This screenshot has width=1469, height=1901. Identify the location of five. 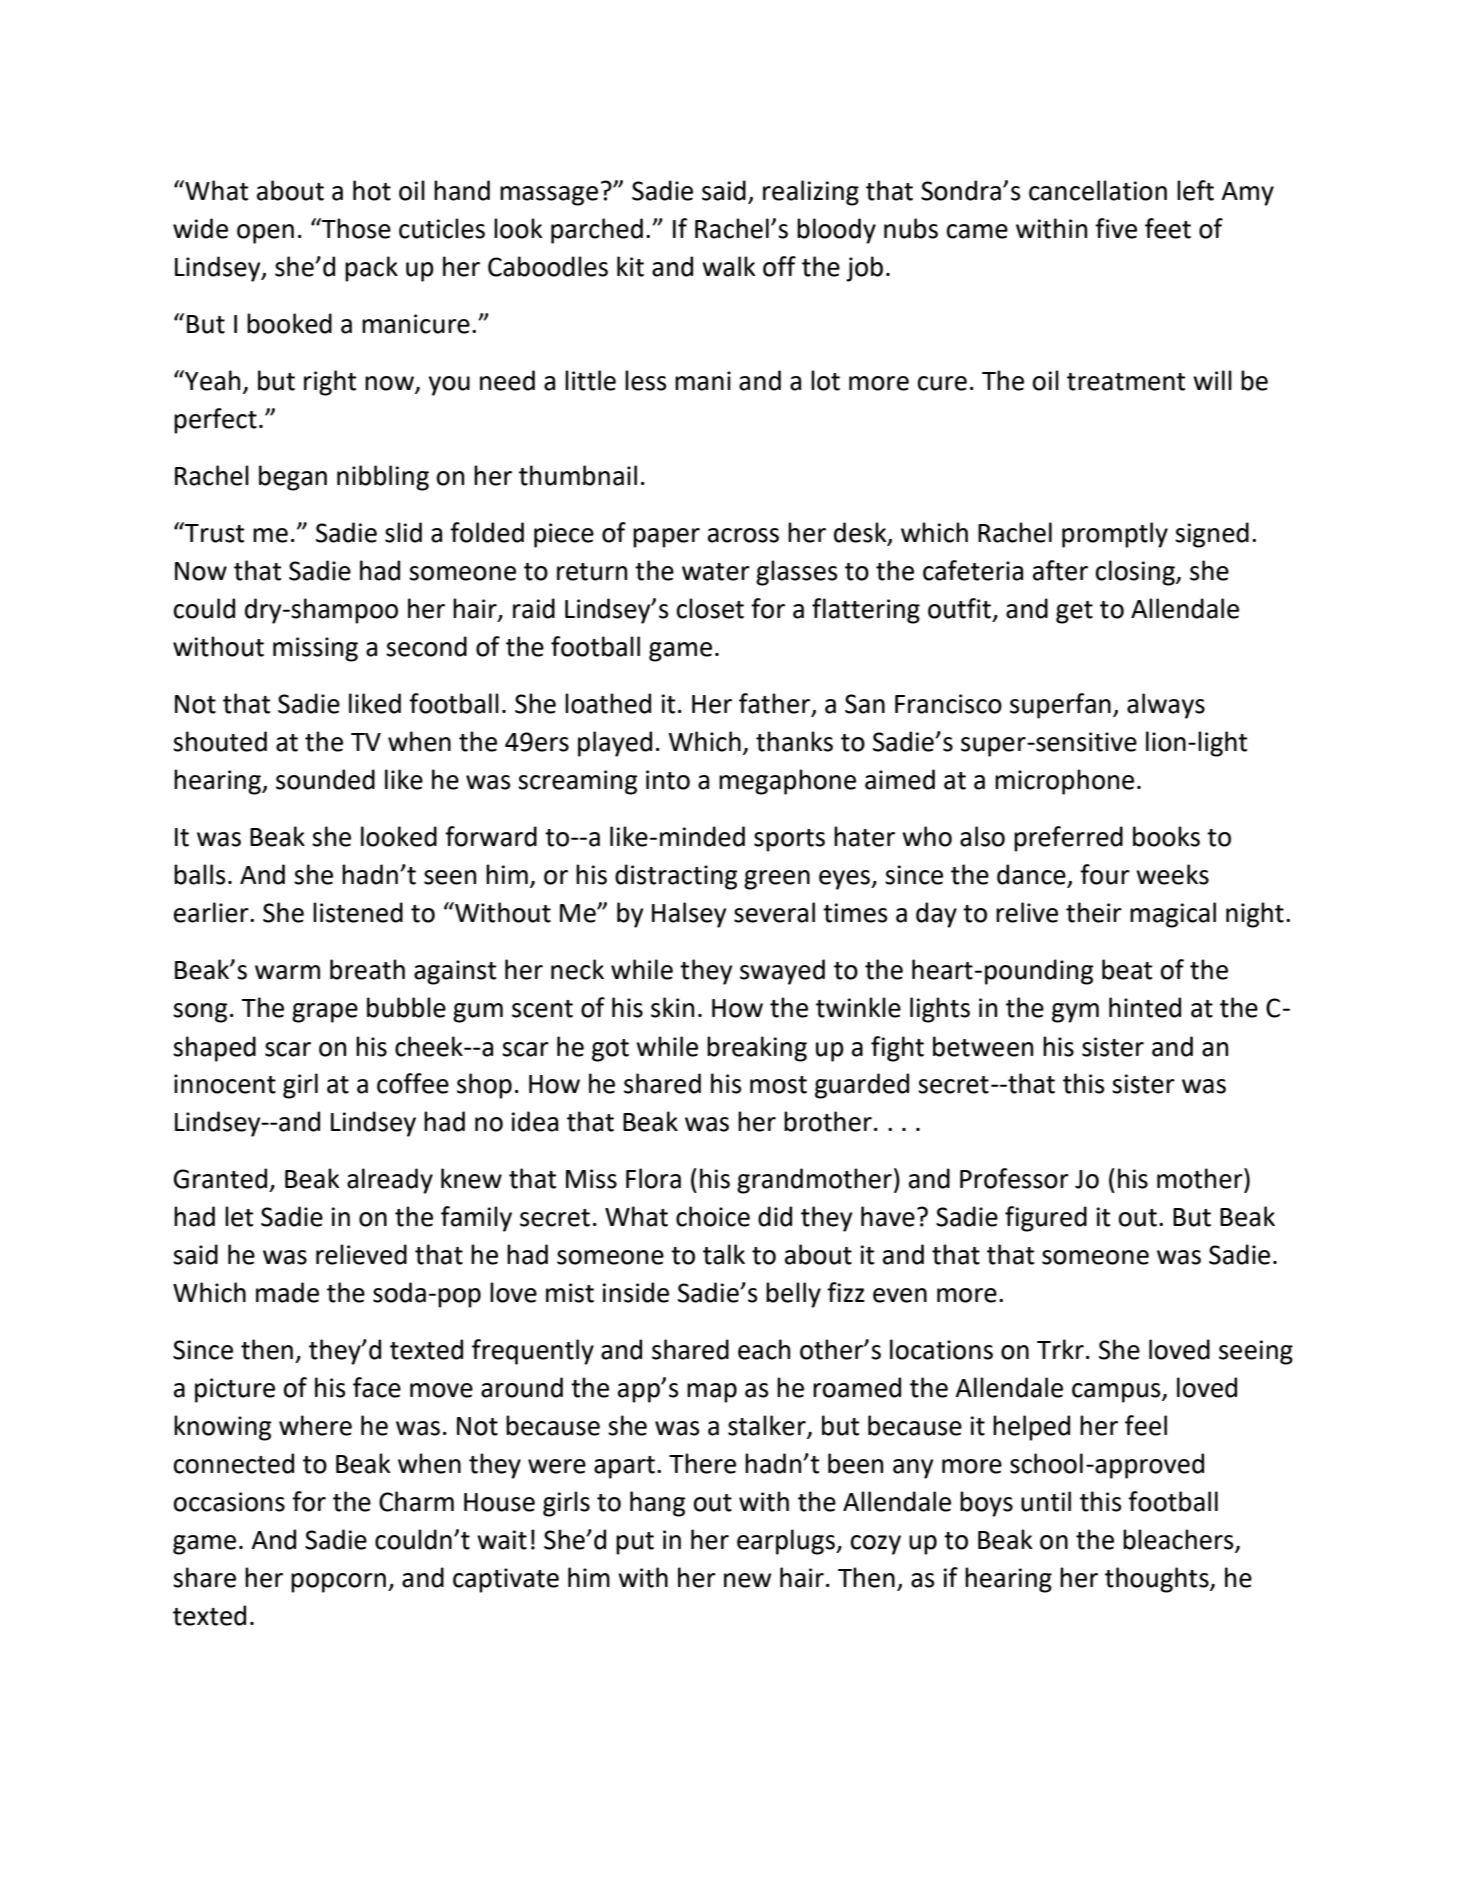
(1116, 228).
